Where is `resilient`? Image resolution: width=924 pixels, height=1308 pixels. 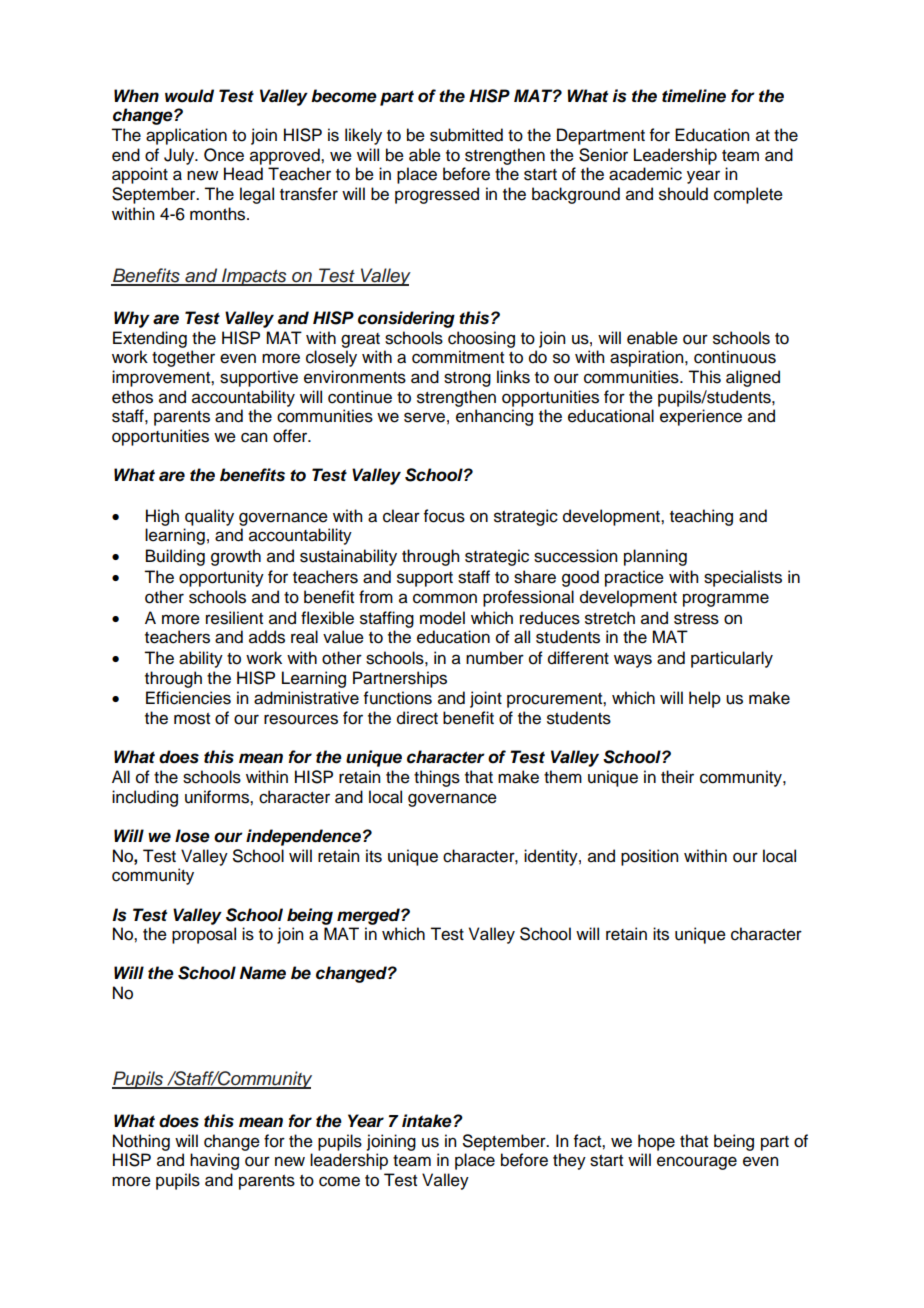
resilient is located at coordinates (234, 618).
